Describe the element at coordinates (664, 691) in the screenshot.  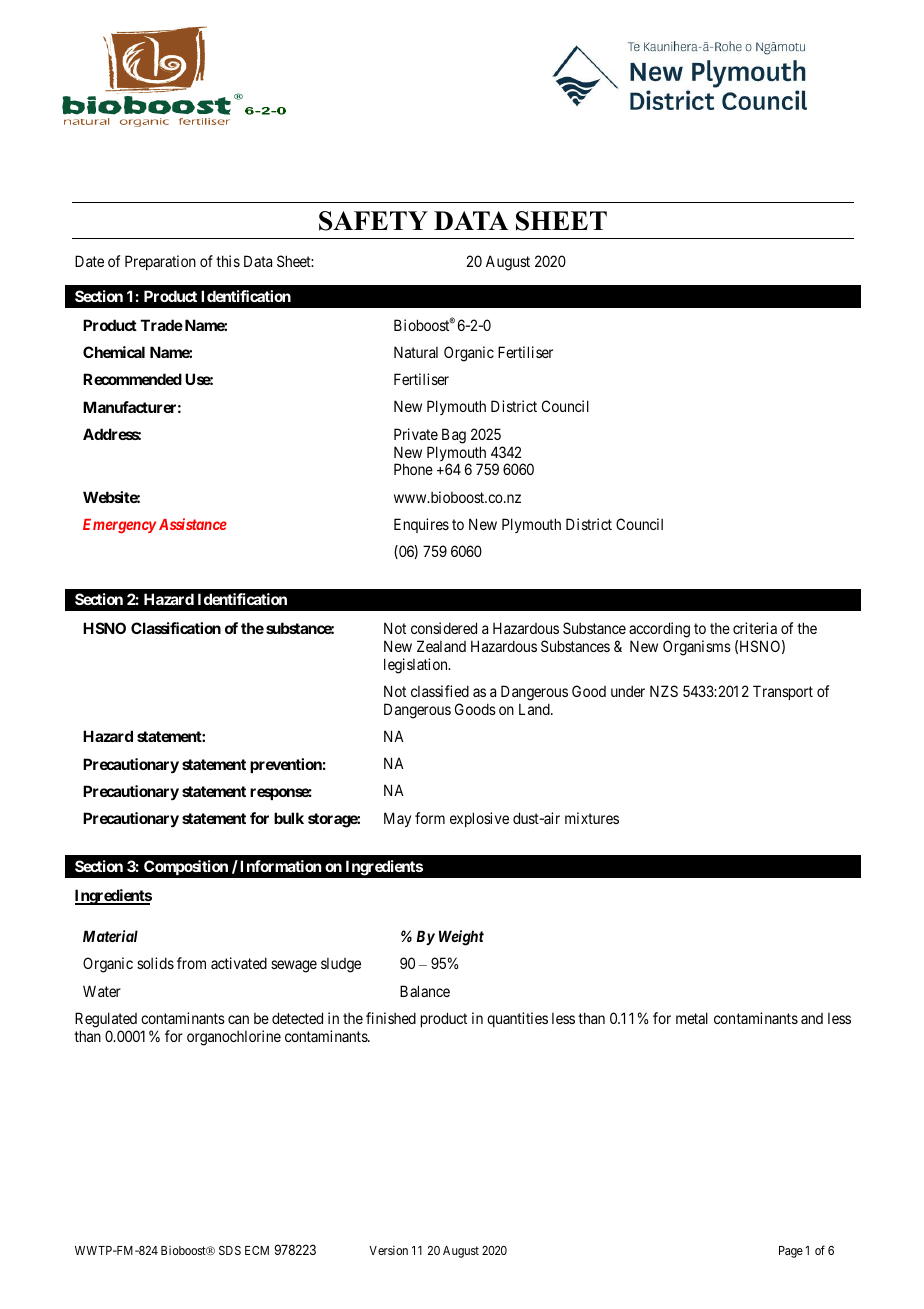
I see `NZS` at that location.
